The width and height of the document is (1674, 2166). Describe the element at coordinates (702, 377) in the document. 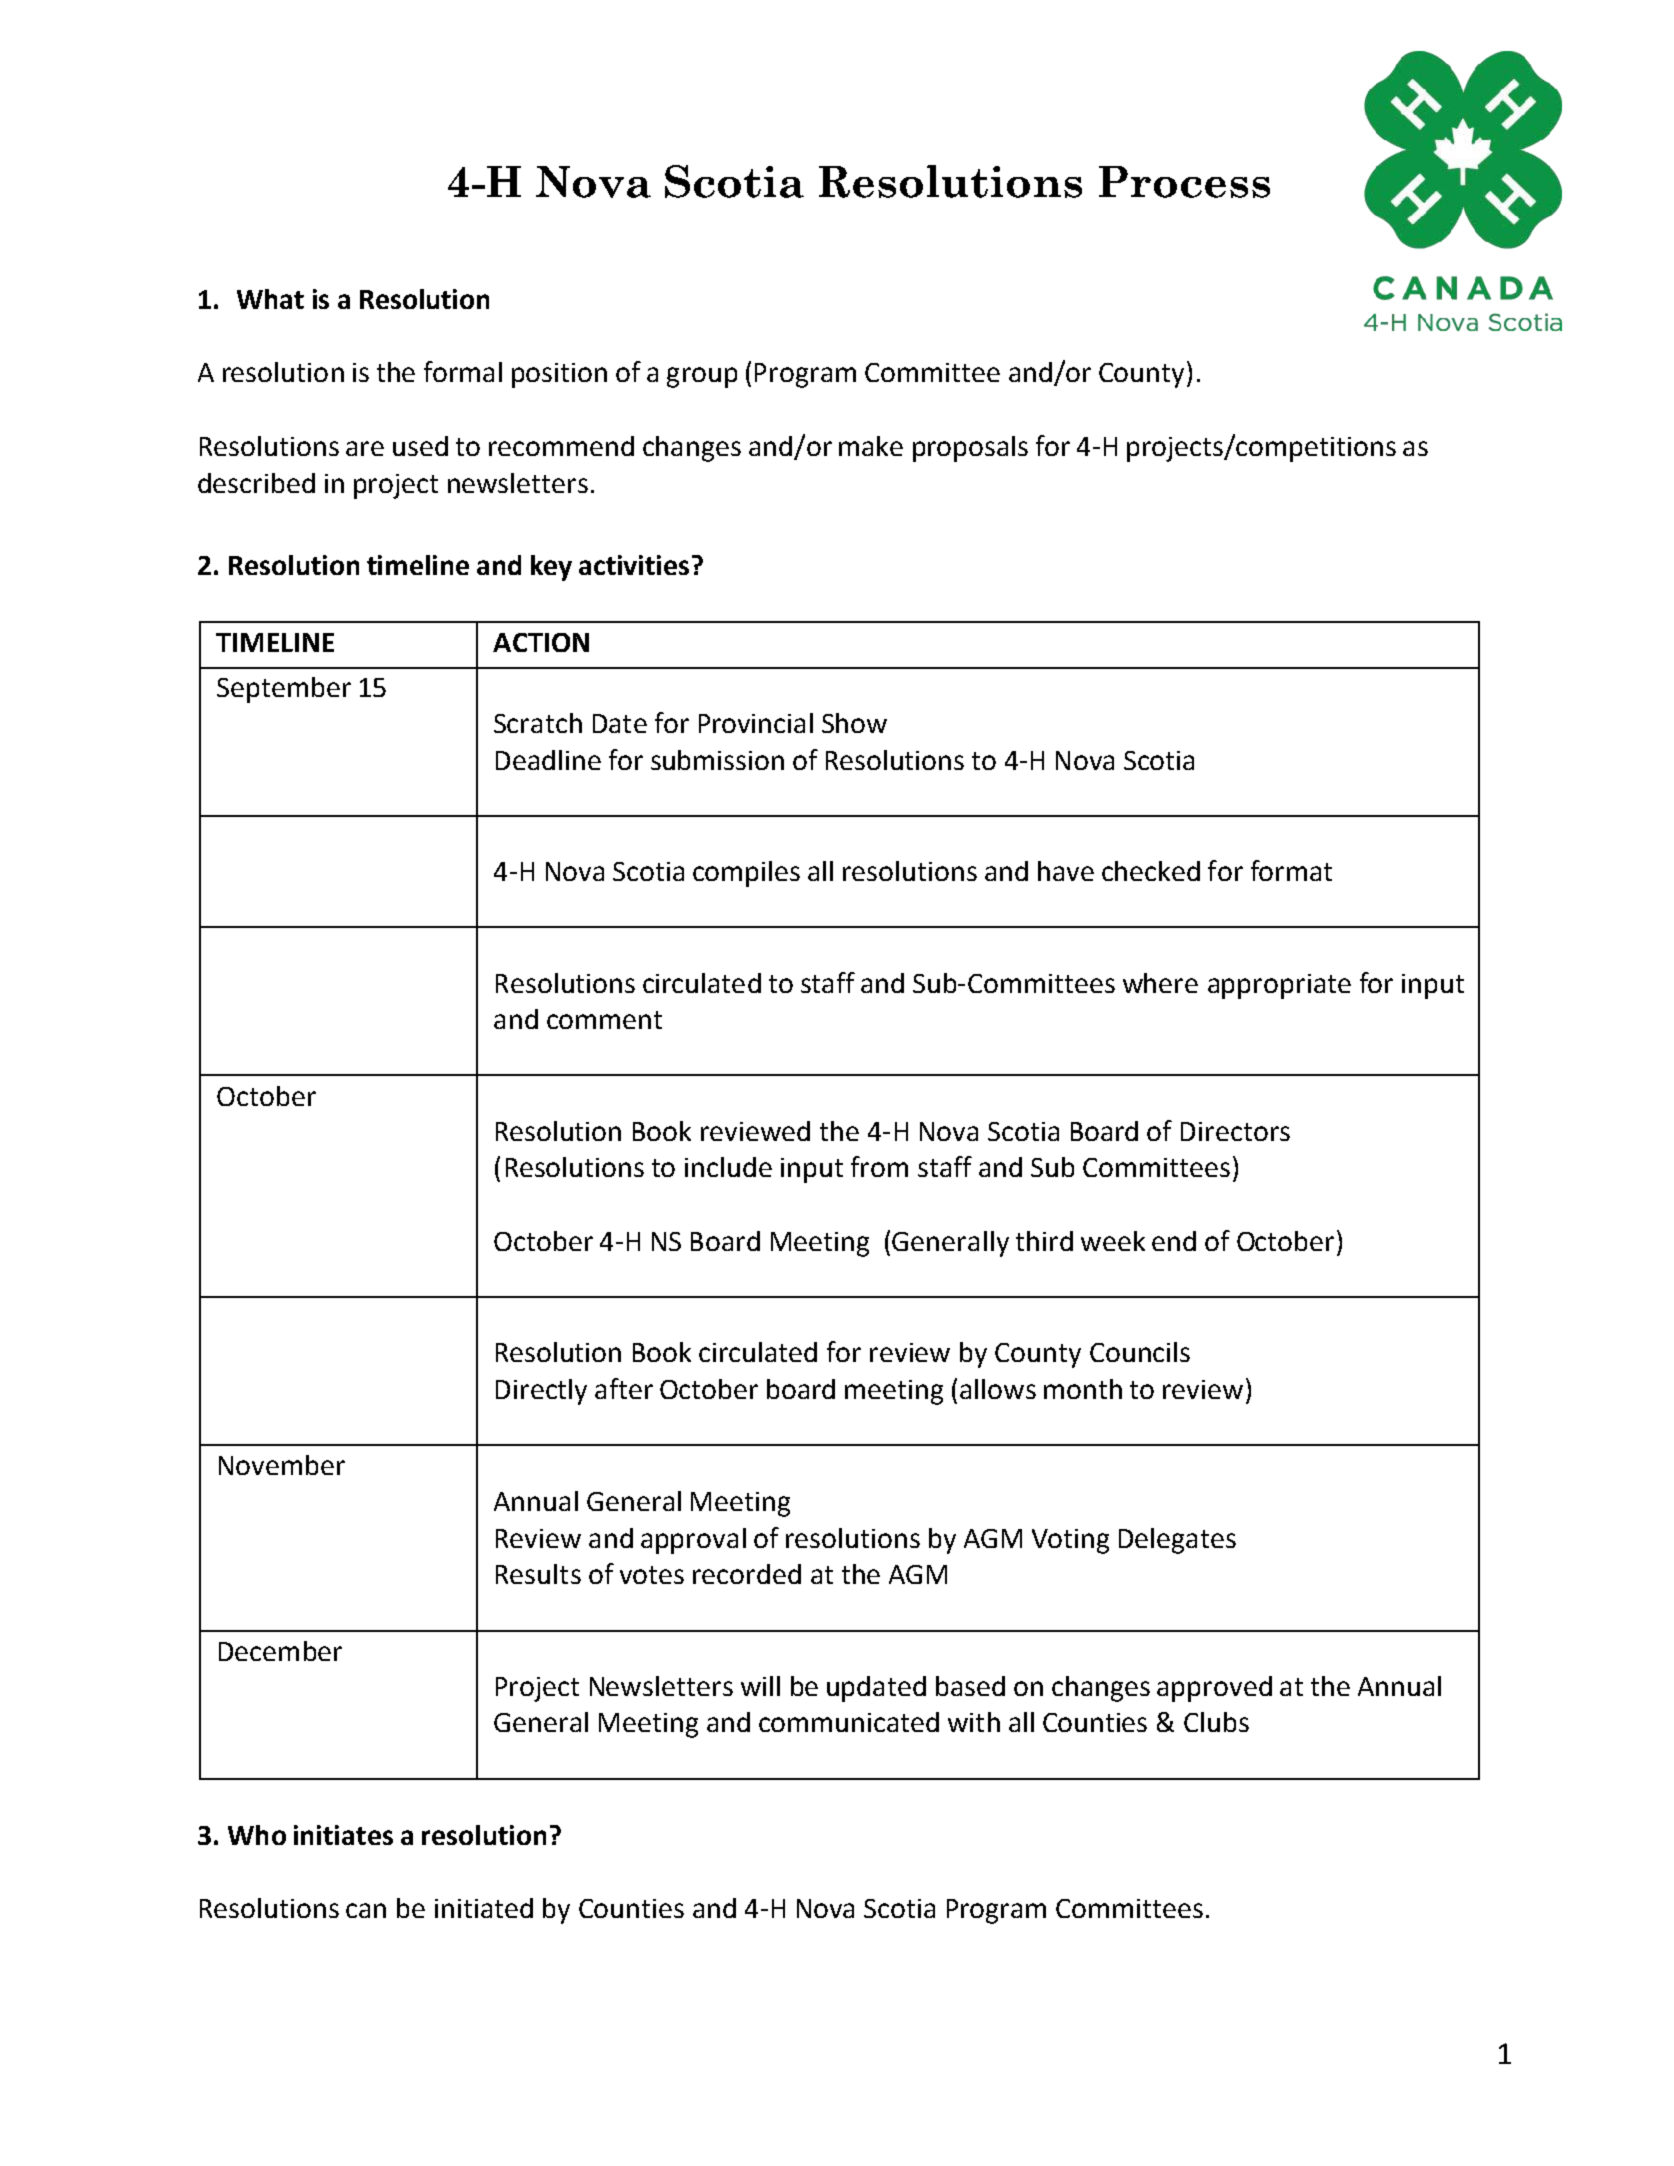

I see `group` at that location.
